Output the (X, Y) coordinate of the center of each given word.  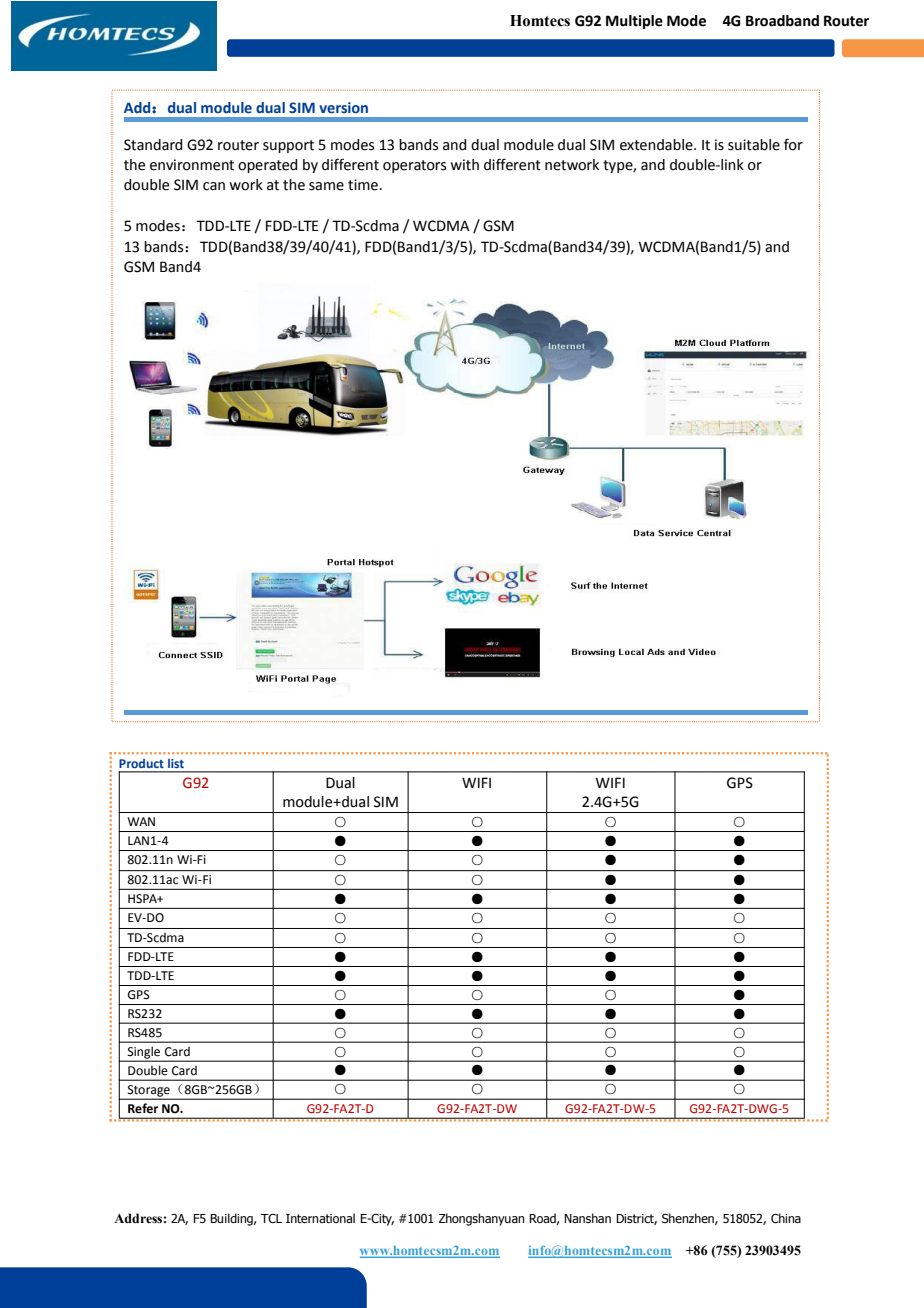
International (320, 1218)
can (214, 186)
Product (141, 763)
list (176, 763)
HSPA (143, 899)
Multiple (634, 22)
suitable (754, 145)
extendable (657, 145)
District (636, 1219)
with (464, 165)
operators (414, 166)
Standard (153, 145)
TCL (271, 1218)
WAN (141, 821)
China (786, 1218)
